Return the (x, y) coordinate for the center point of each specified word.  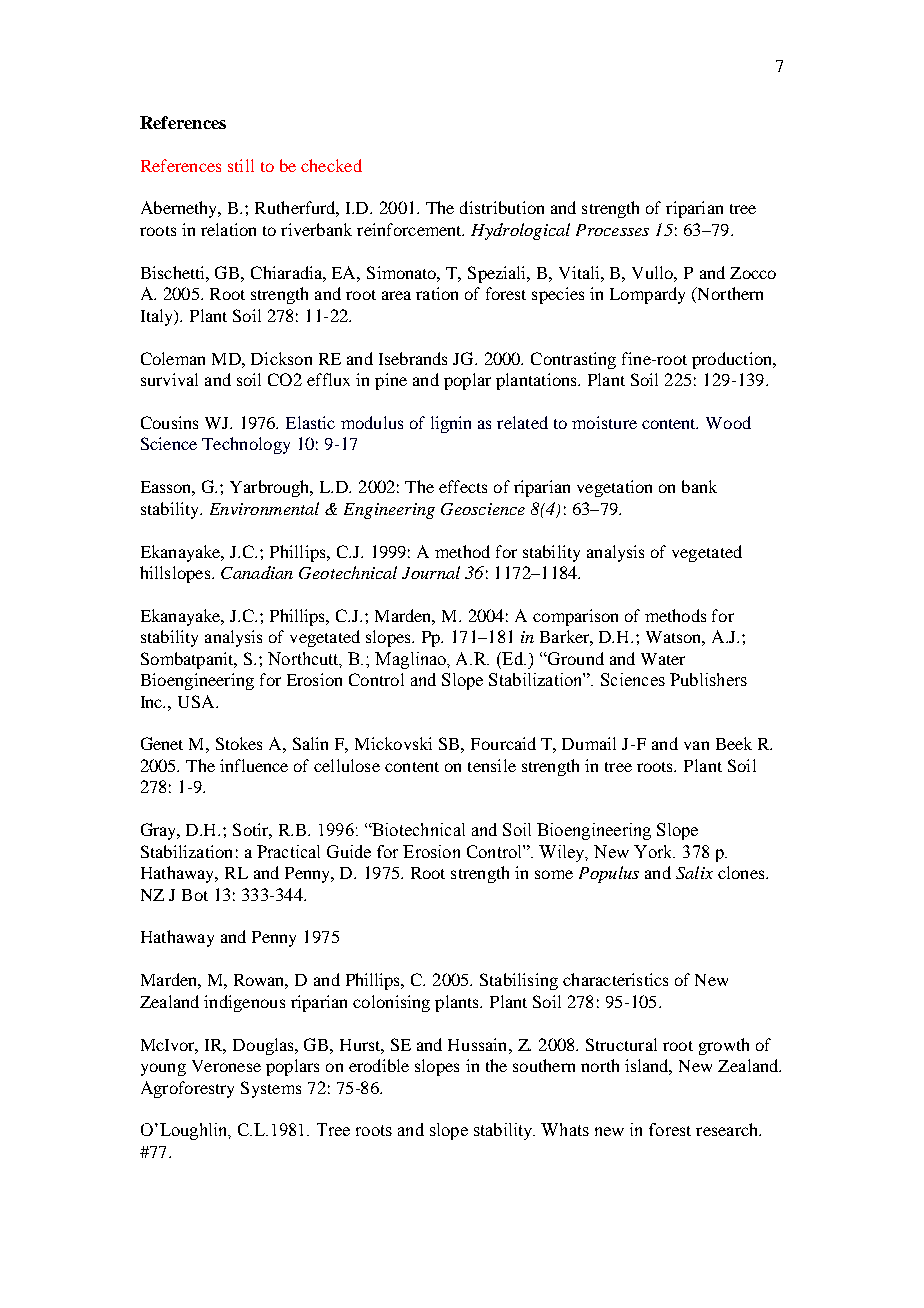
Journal (431, 572)
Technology (246, 445)
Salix (694, 872)
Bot (195, 895)
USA (197, 701)
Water (663, 659)
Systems (271, 1089)
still (241, 165)
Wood (728, 422)
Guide (349, 851)
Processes (612, 230)
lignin (451, 424)
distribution (502, 207)
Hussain (479, 1044)
